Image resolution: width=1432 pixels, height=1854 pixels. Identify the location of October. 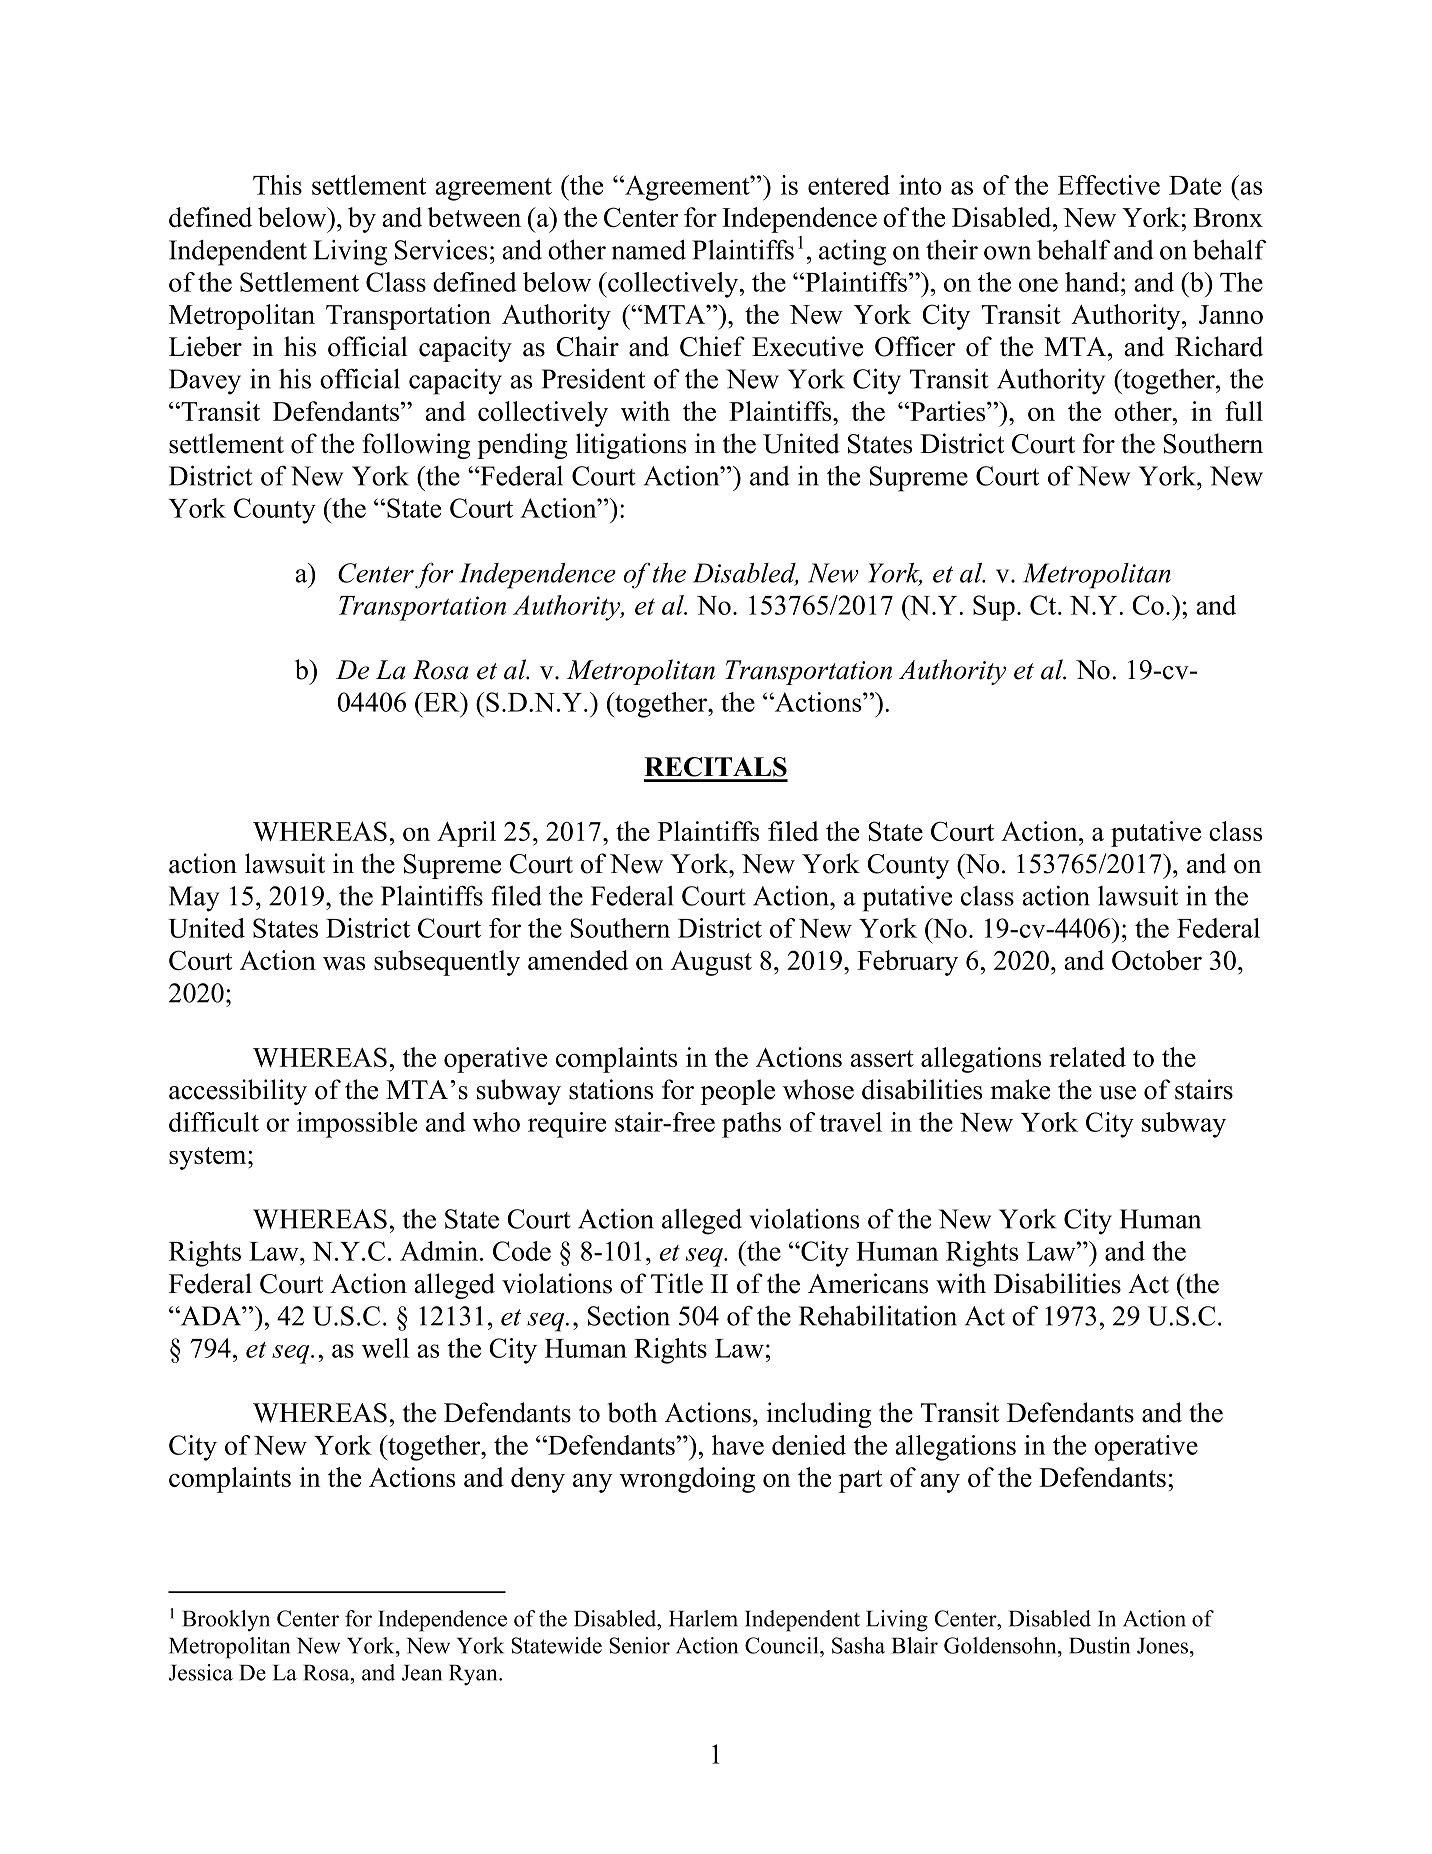
(1157, 960).
